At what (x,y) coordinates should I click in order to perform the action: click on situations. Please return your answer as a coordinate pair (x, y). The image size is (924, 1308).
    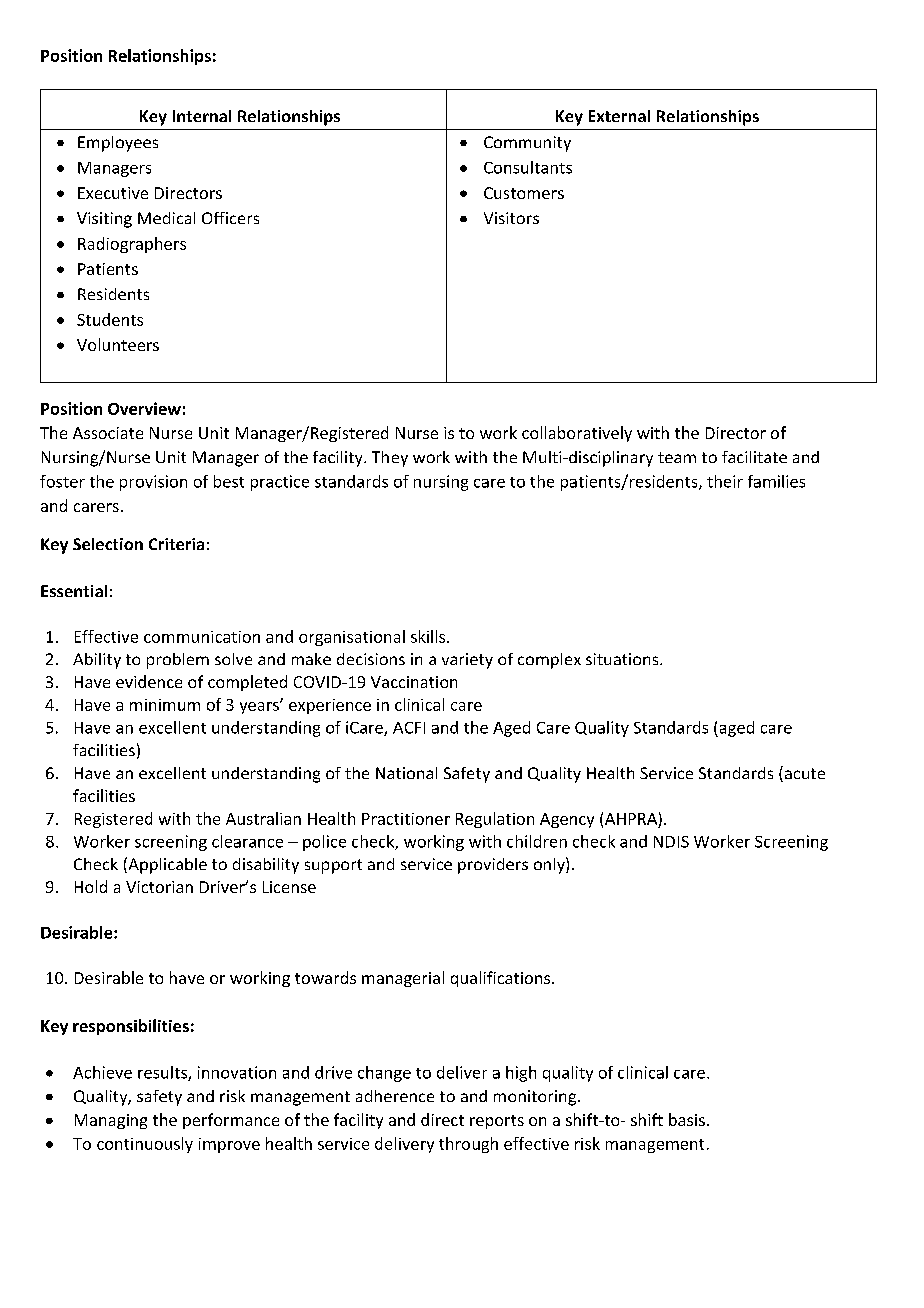
    Looking at the image, I should click on (623, 659).
